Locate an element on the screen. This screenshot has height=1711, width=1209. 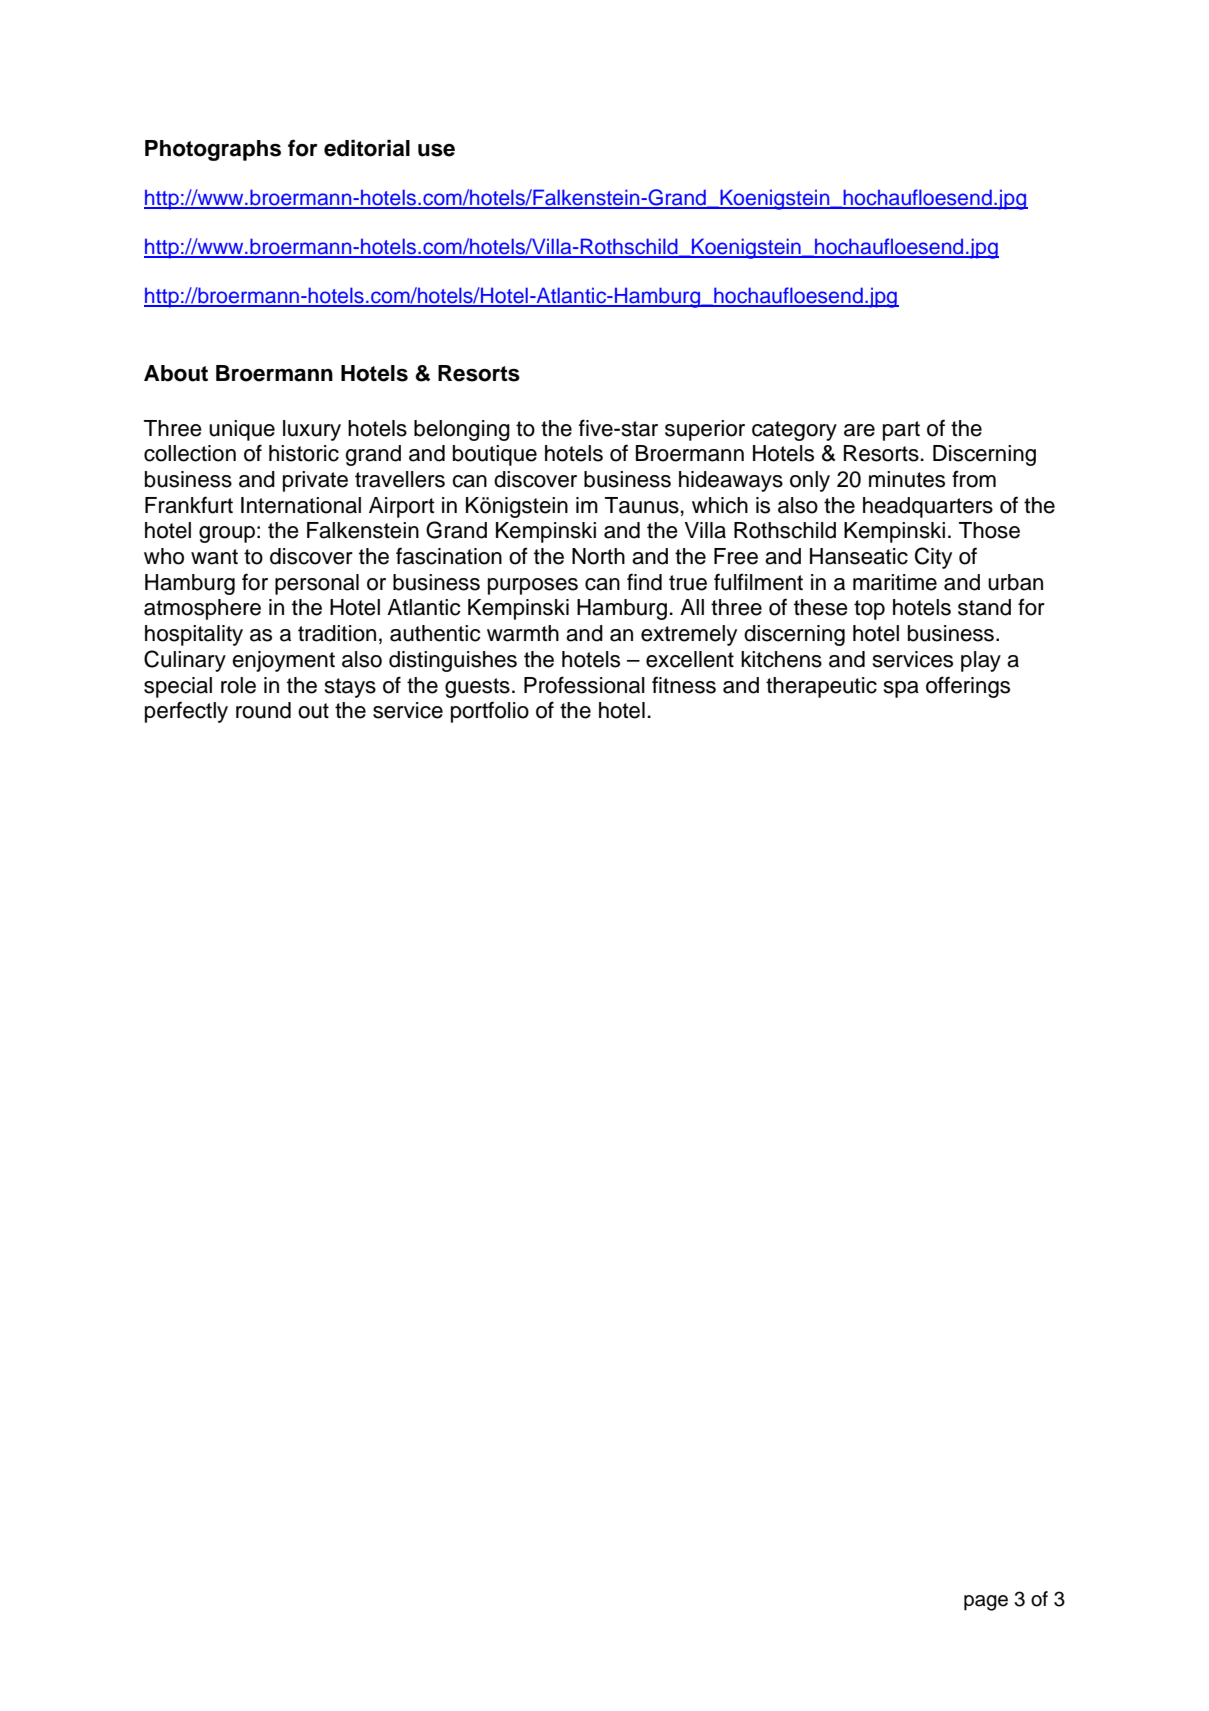
guests is located at coordinates (477, 688).
